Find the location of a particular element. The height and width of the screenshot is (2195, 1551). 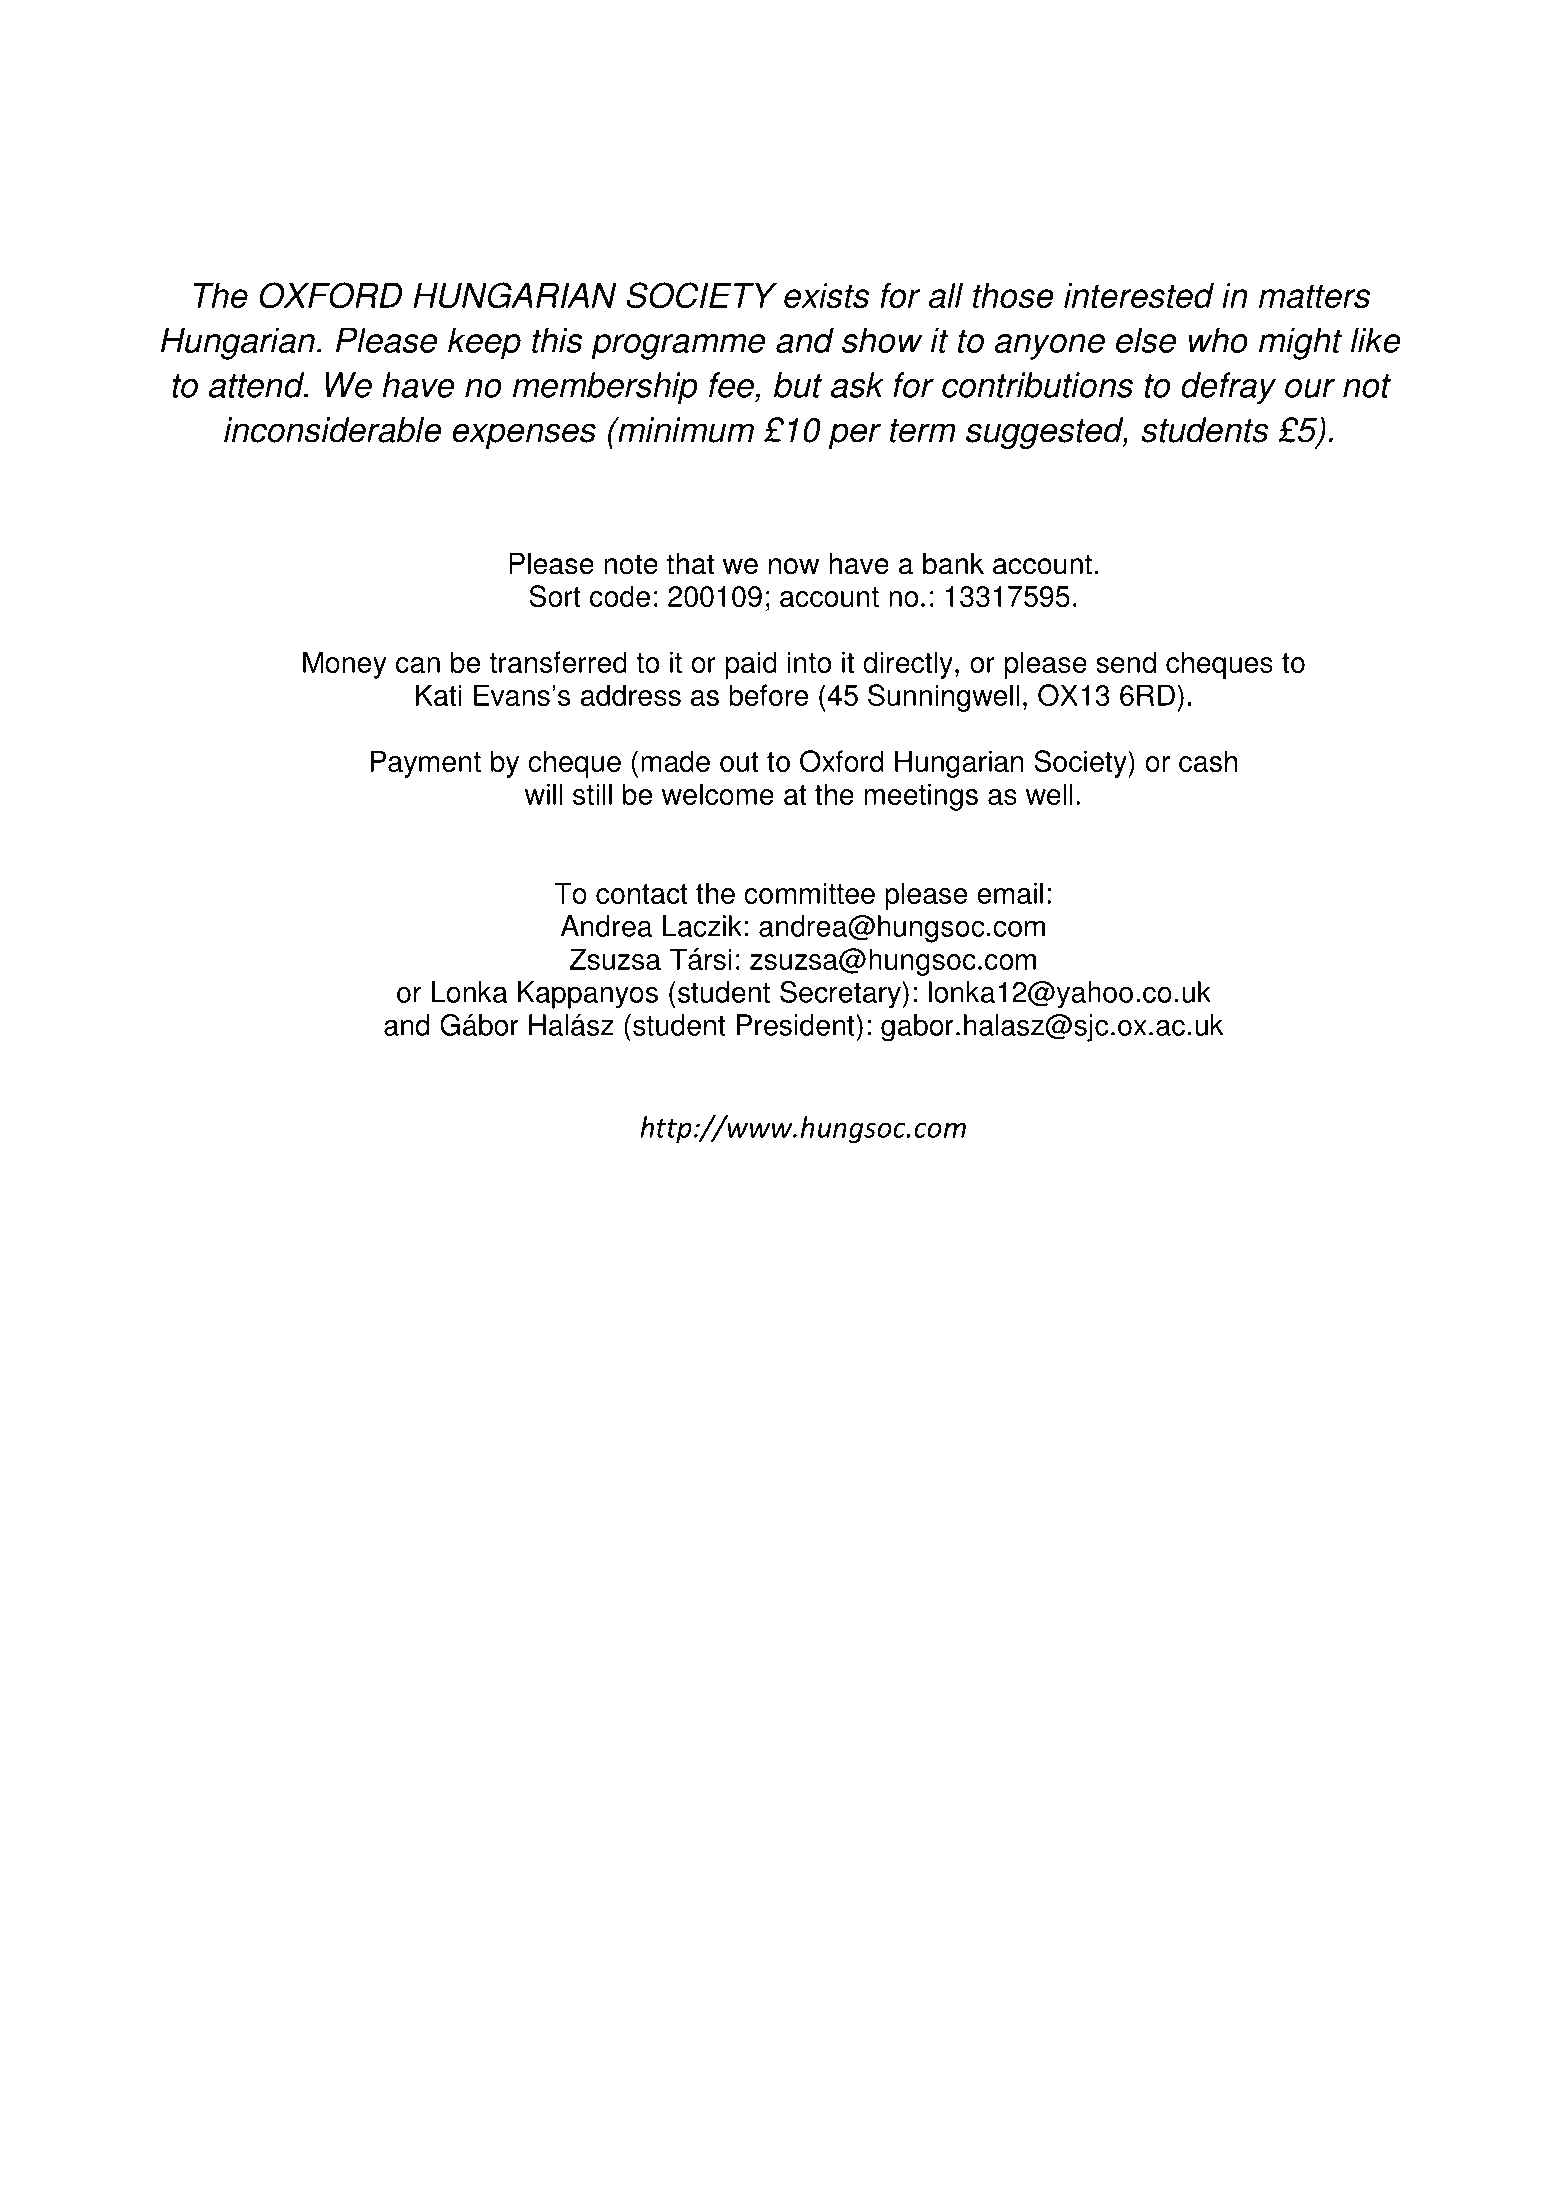

Payment is located at coordinates (426, 764).
